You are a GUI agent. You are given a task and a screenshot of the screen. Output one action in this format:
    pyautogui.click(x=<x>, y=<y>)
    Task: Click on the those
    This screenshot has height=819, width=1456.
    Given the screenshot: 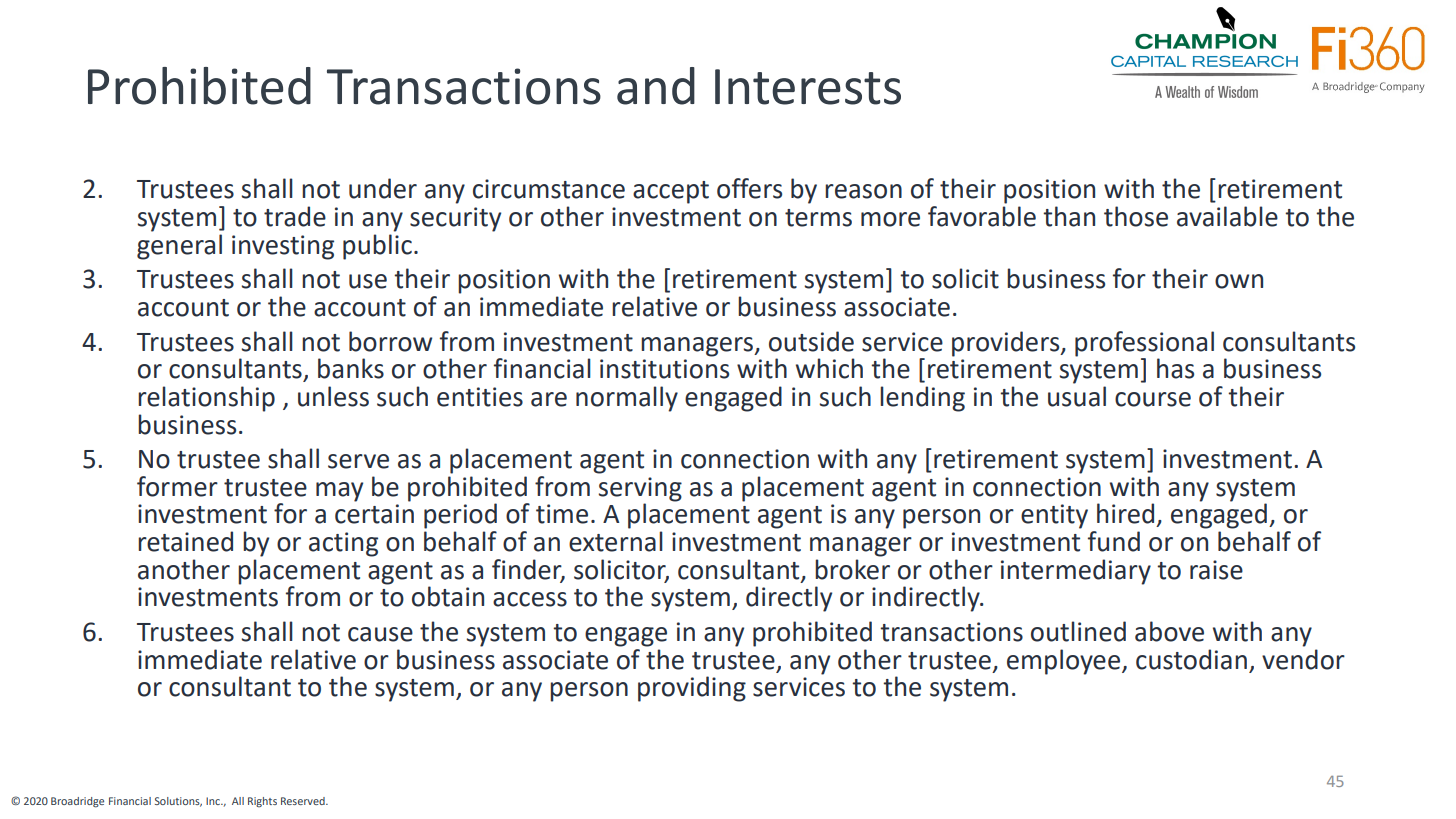 What is the action you would take?
    pyautogui.click(x=1136, y=216)
